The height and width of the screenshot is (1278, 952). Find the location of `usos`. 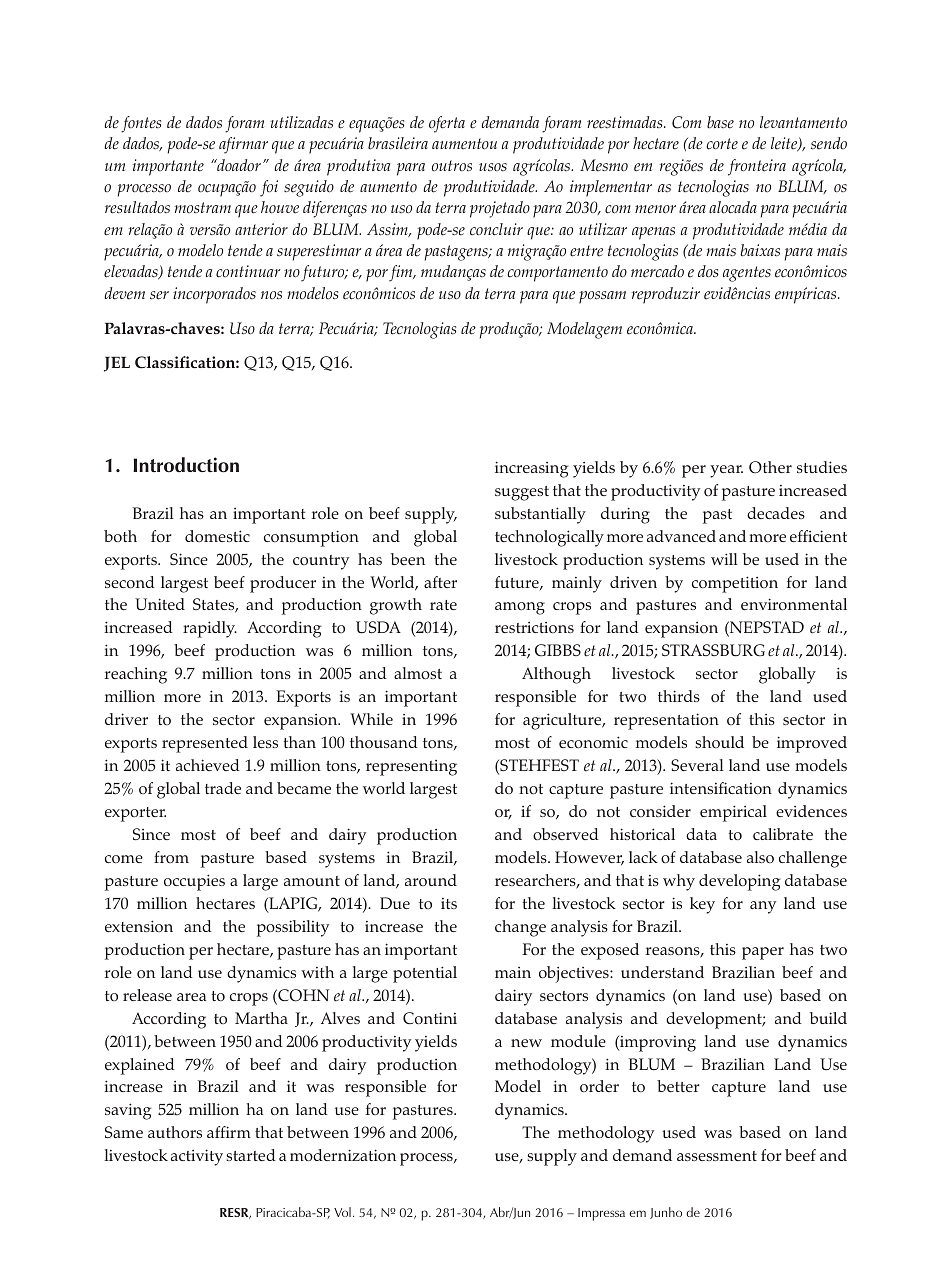

usos is located at coordinates (493, 167).
